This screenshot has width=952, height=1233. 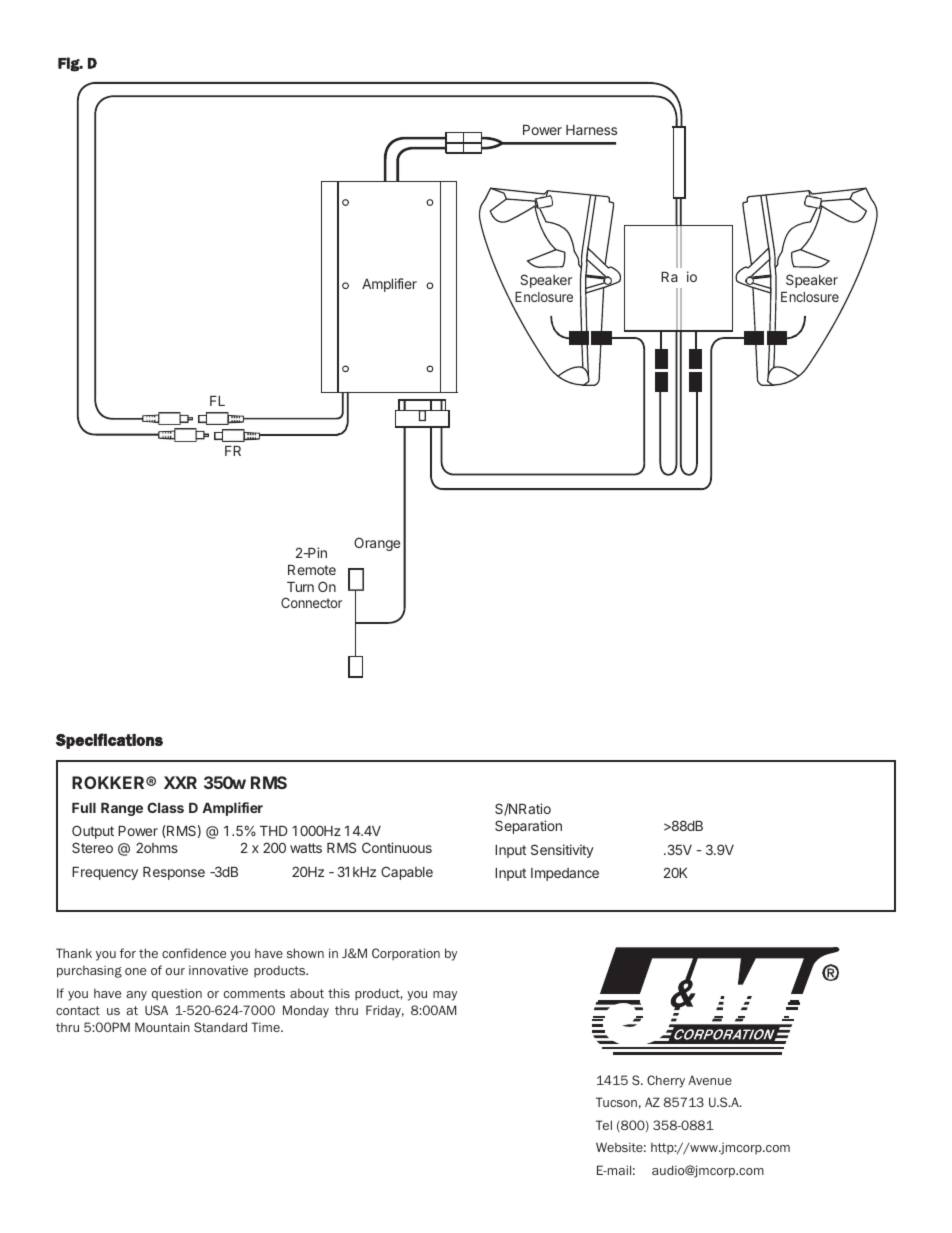 I want to click on Specifications, so click(x=109, y=741).
